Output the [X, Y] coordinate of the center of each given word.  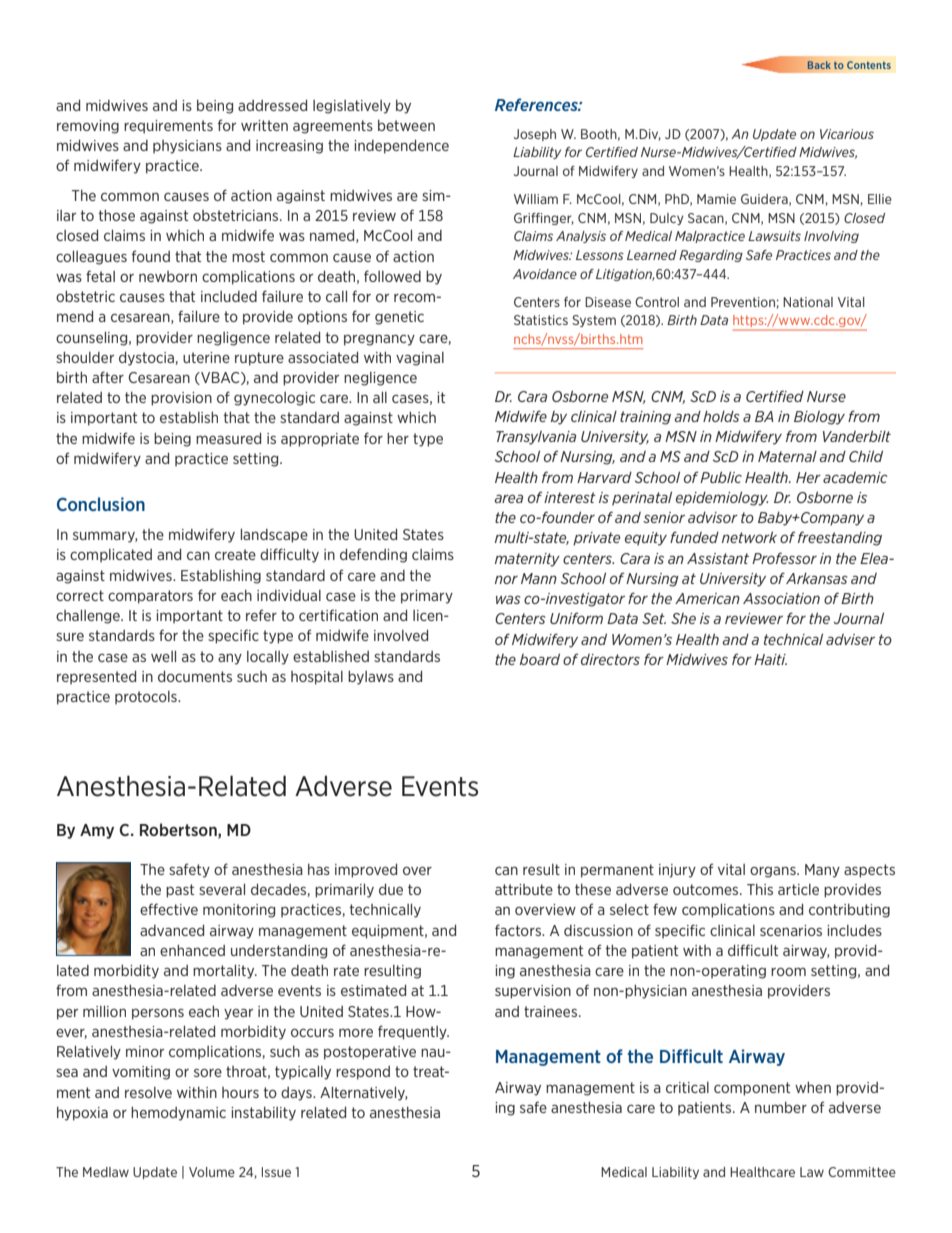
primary [427, 597]
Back [819, 65]
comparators [150, 597]
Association [781, 598]
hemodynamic [178, 1114]
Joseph [535, 135]
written [264, 125]
